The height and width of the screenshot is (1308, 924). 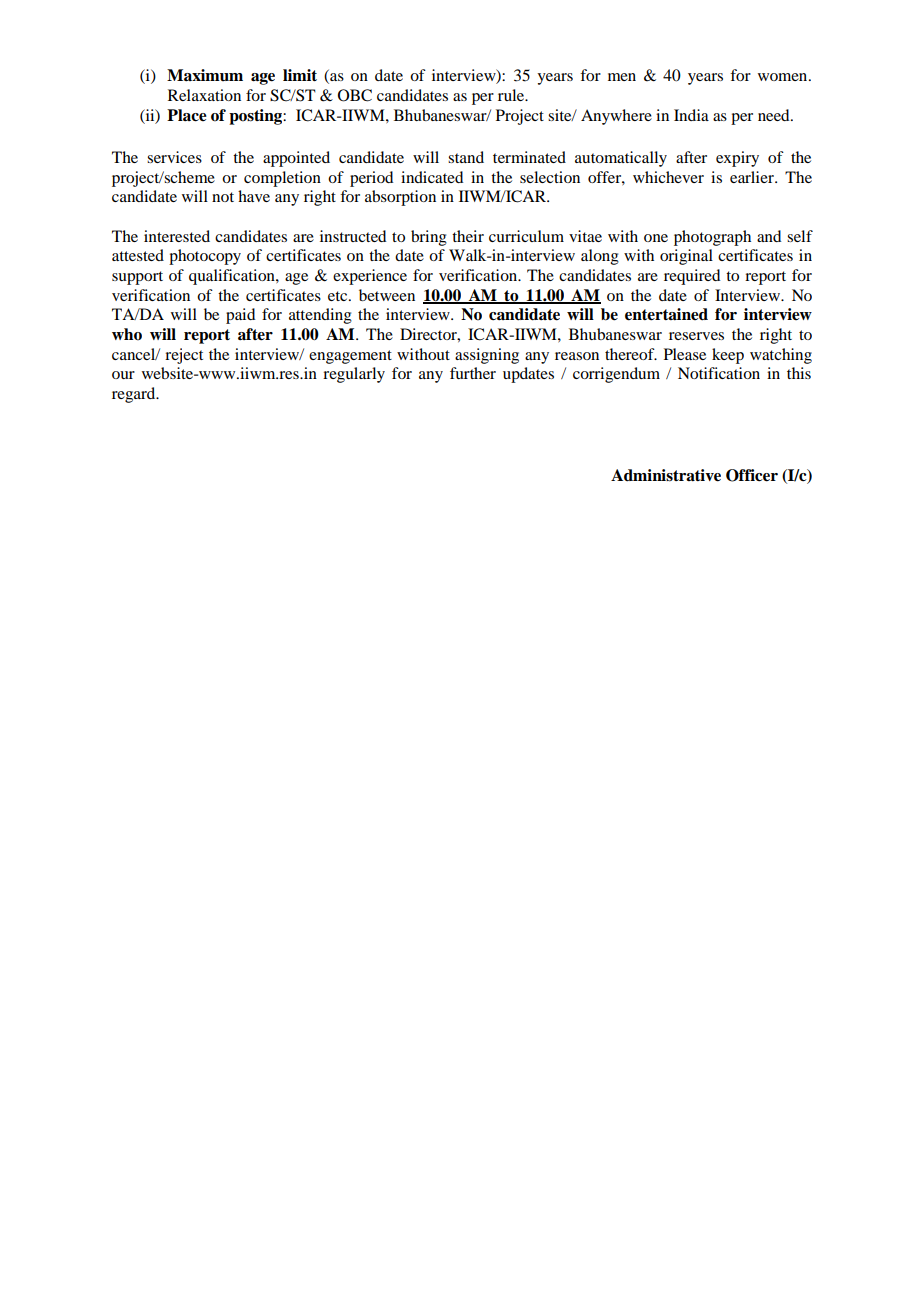 I want to click on rule, so click(x=512, y=95).
